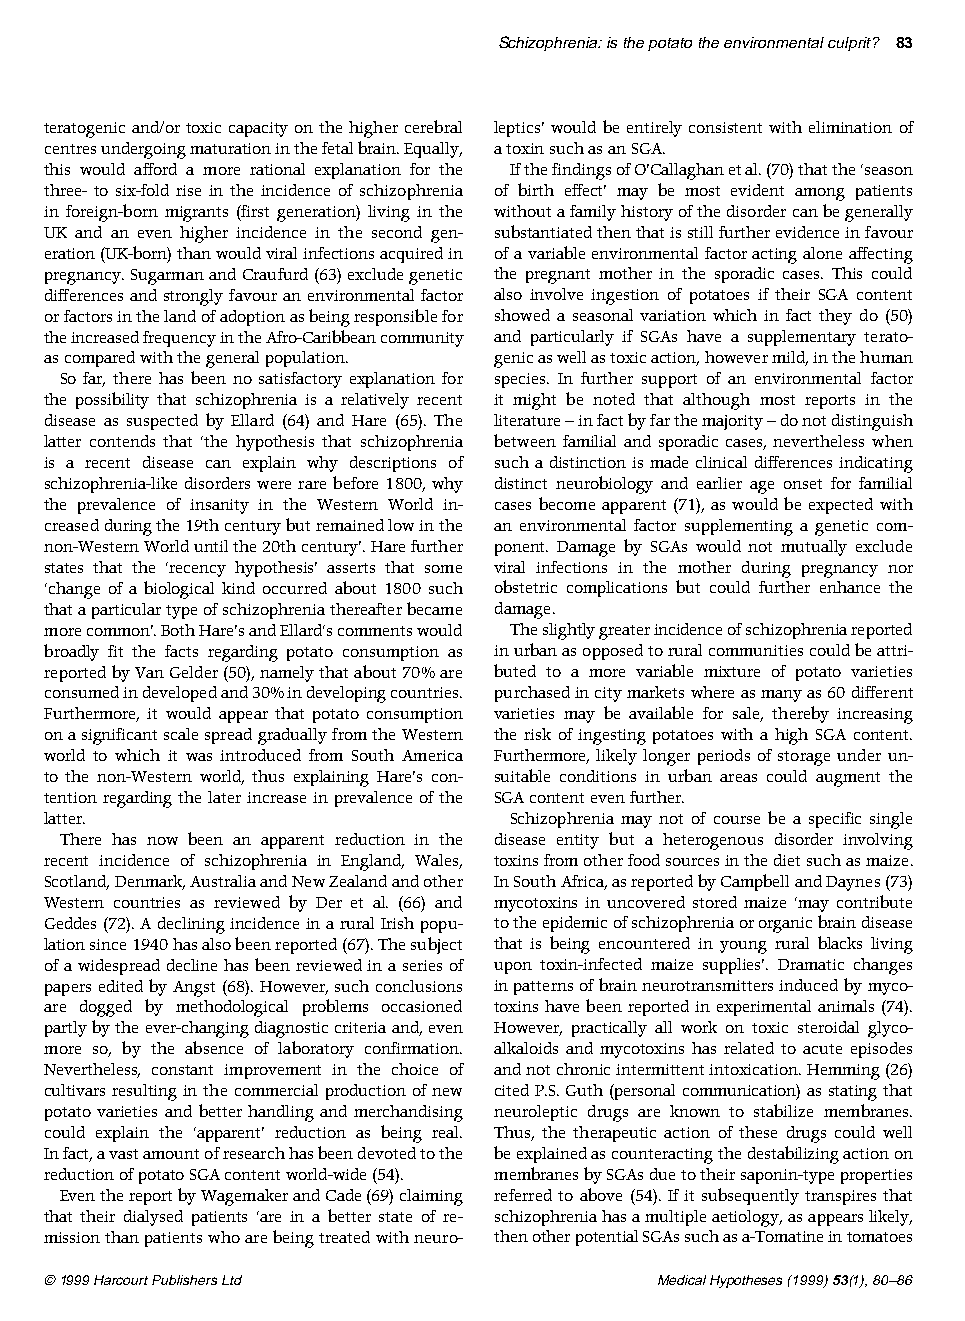  I want to click on among, so click(820, 194).
